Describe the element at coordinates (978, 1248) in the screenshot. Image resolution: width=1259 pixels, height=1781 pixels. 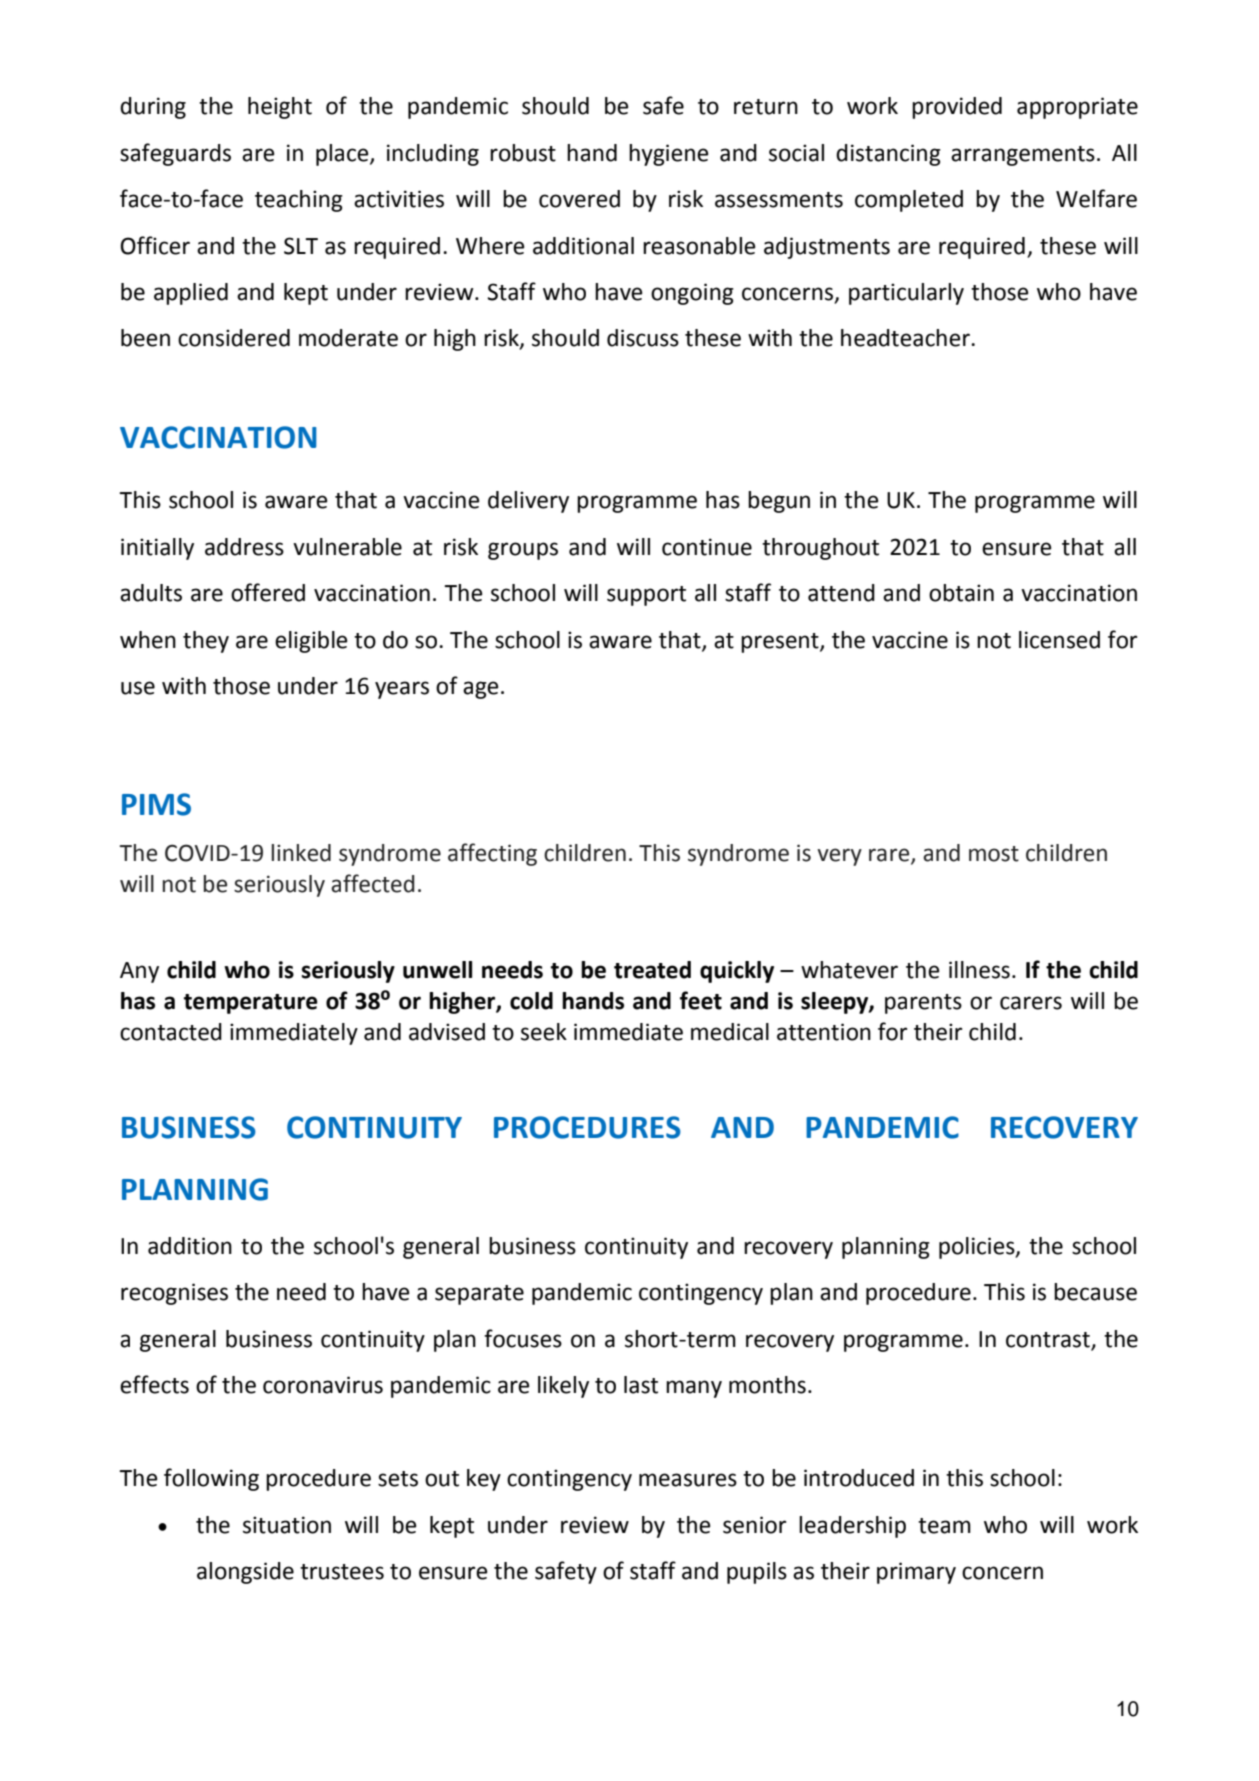
I see `policies` at that location.
